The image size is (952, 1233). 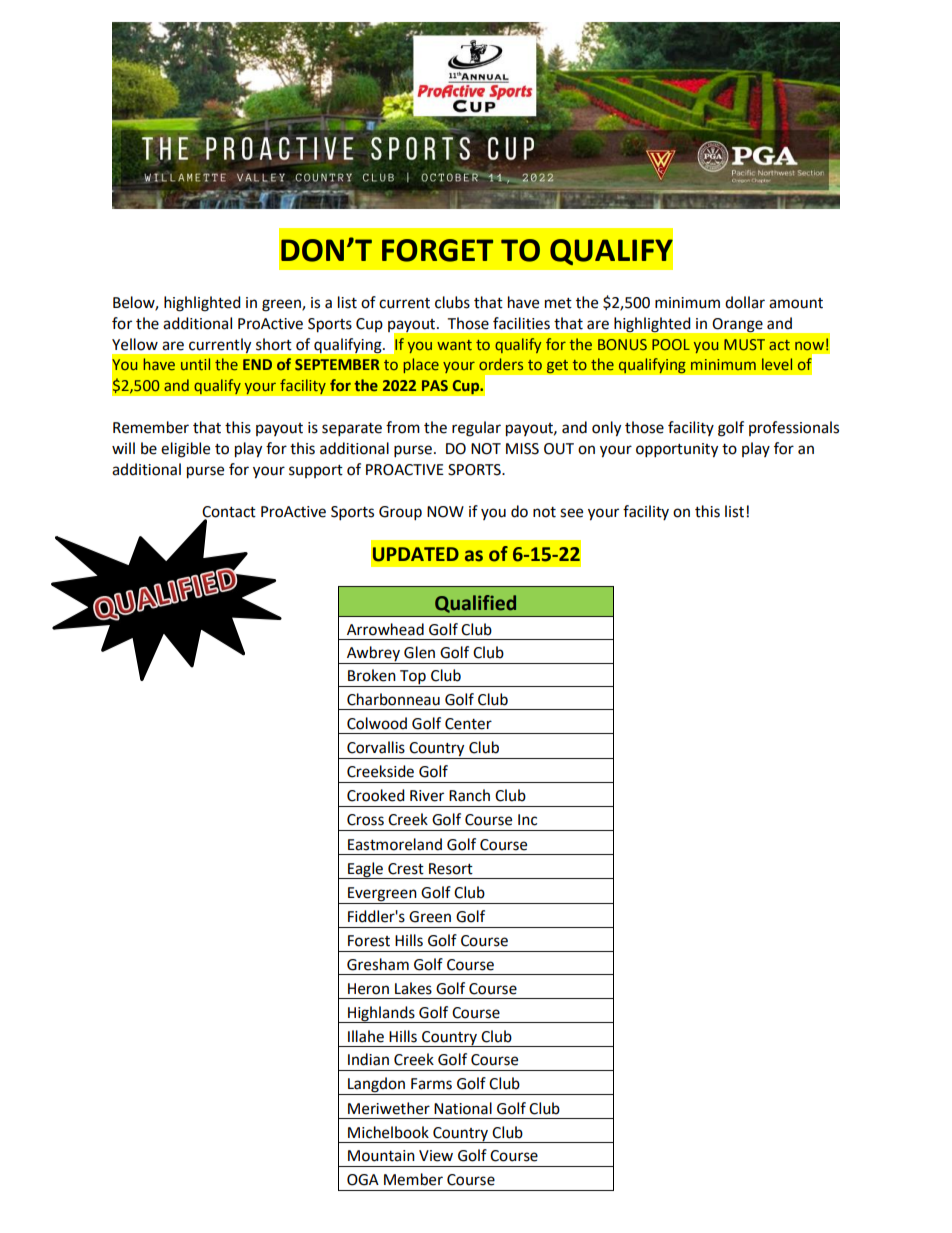 What do you see at coordinates (451, 869) in the screenshot?
I see `Resort` at bounding box center [451, 869].
